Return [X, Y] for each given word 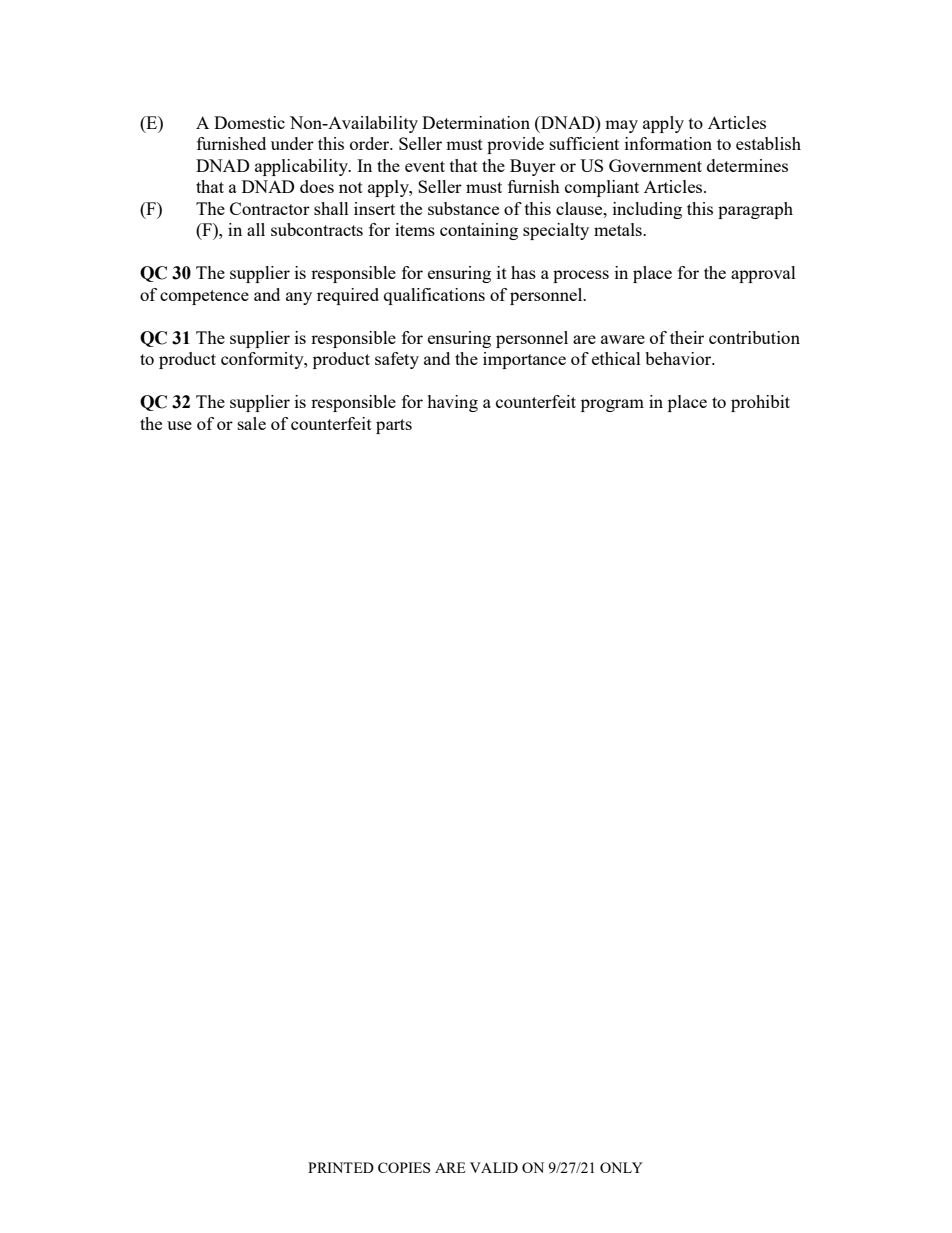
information [668, 143]
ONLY [621, 1167]
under [292, 143]
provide [515, 145]
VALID [494, 1167]
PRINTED [341, 1167]
